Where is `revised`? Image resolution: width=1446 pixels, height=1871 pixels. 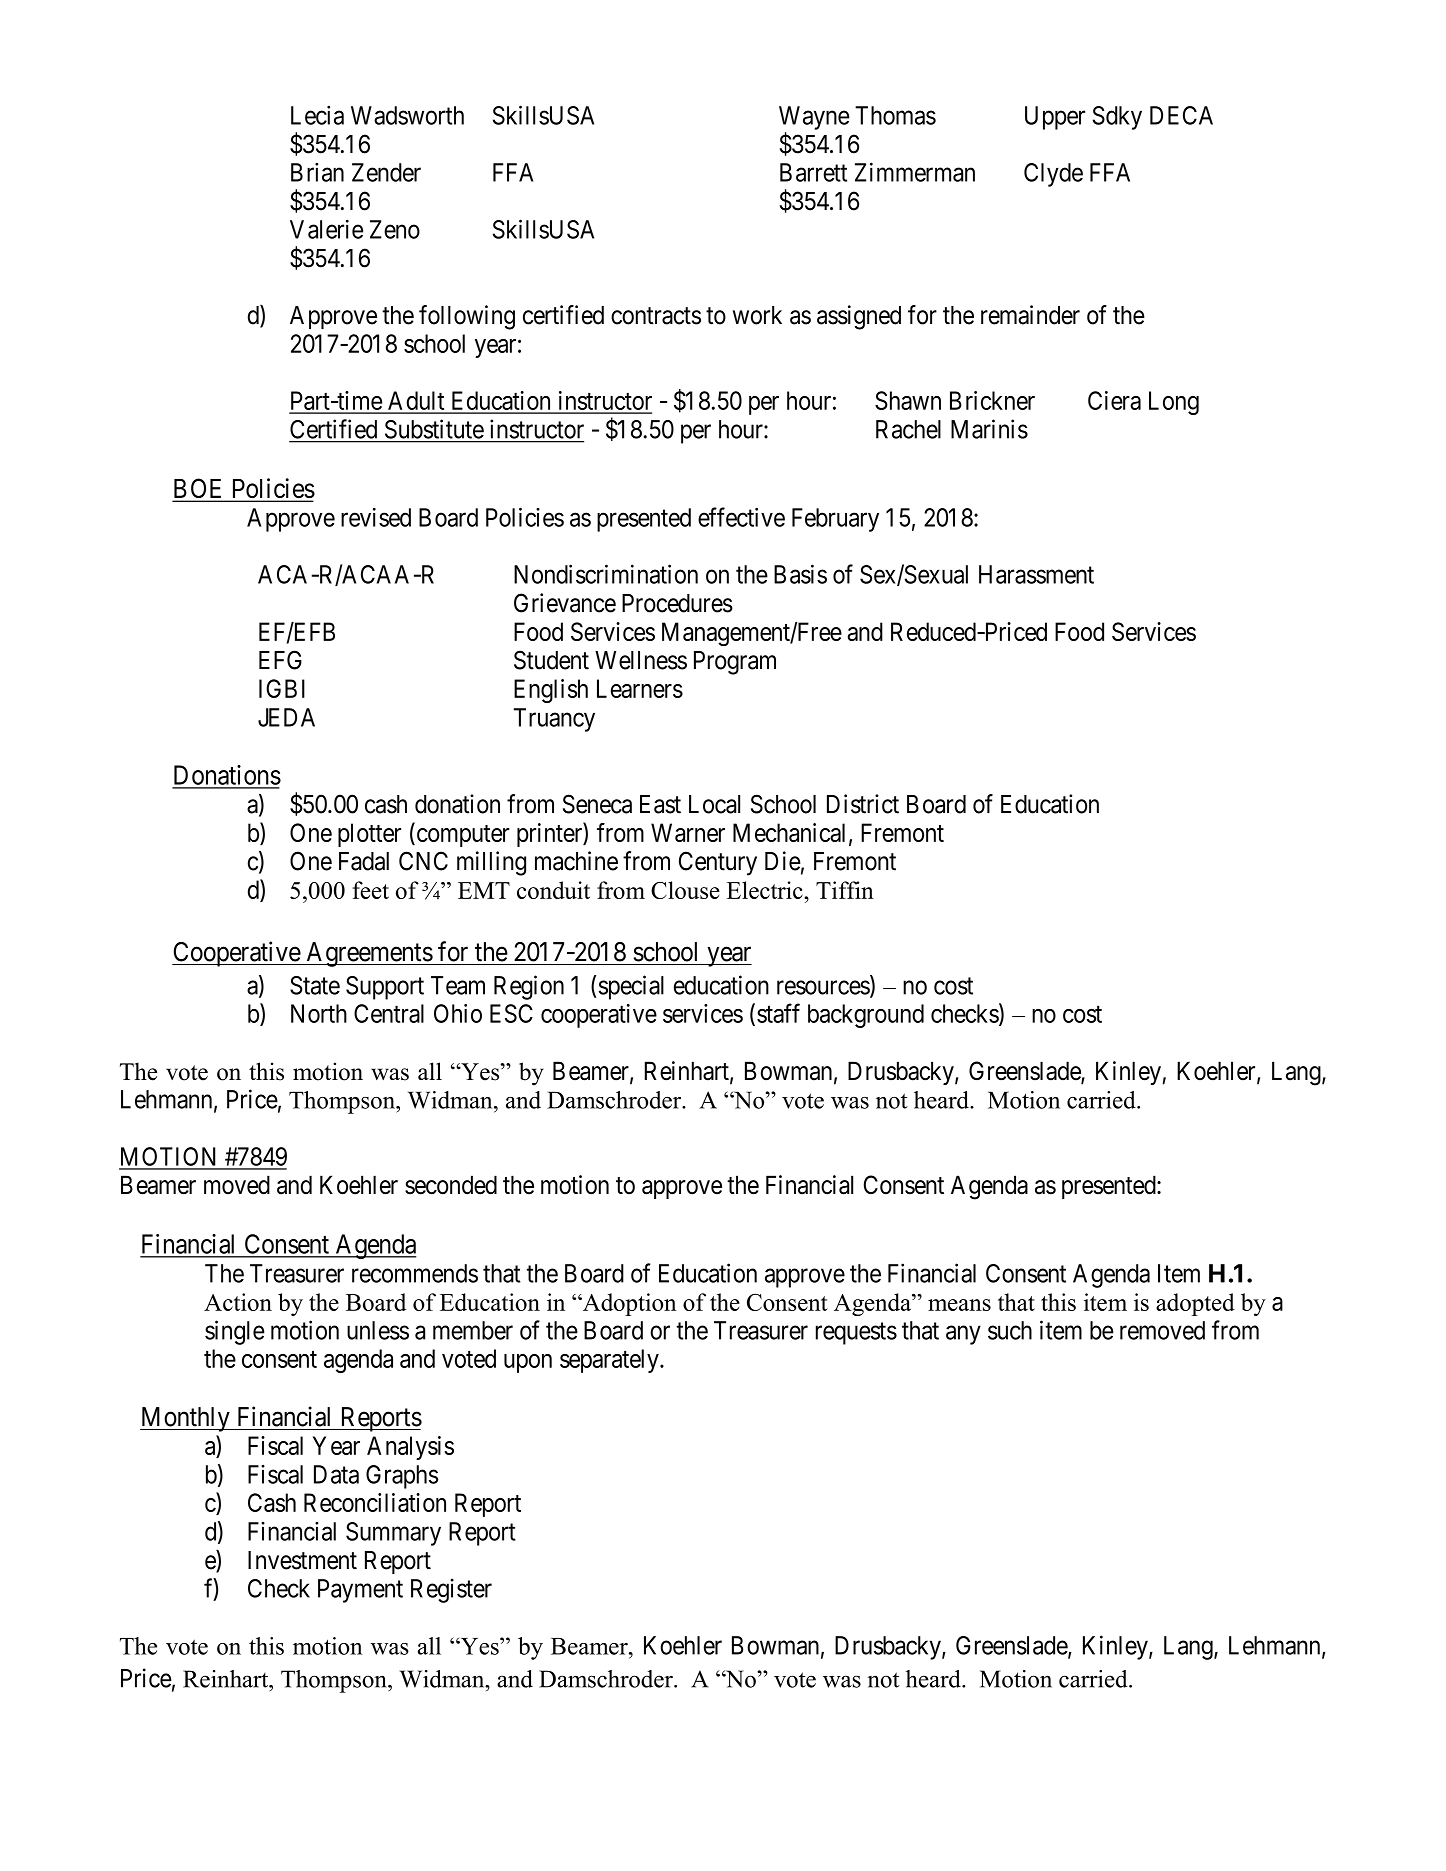
revised is located at coordinates (376, 517).
